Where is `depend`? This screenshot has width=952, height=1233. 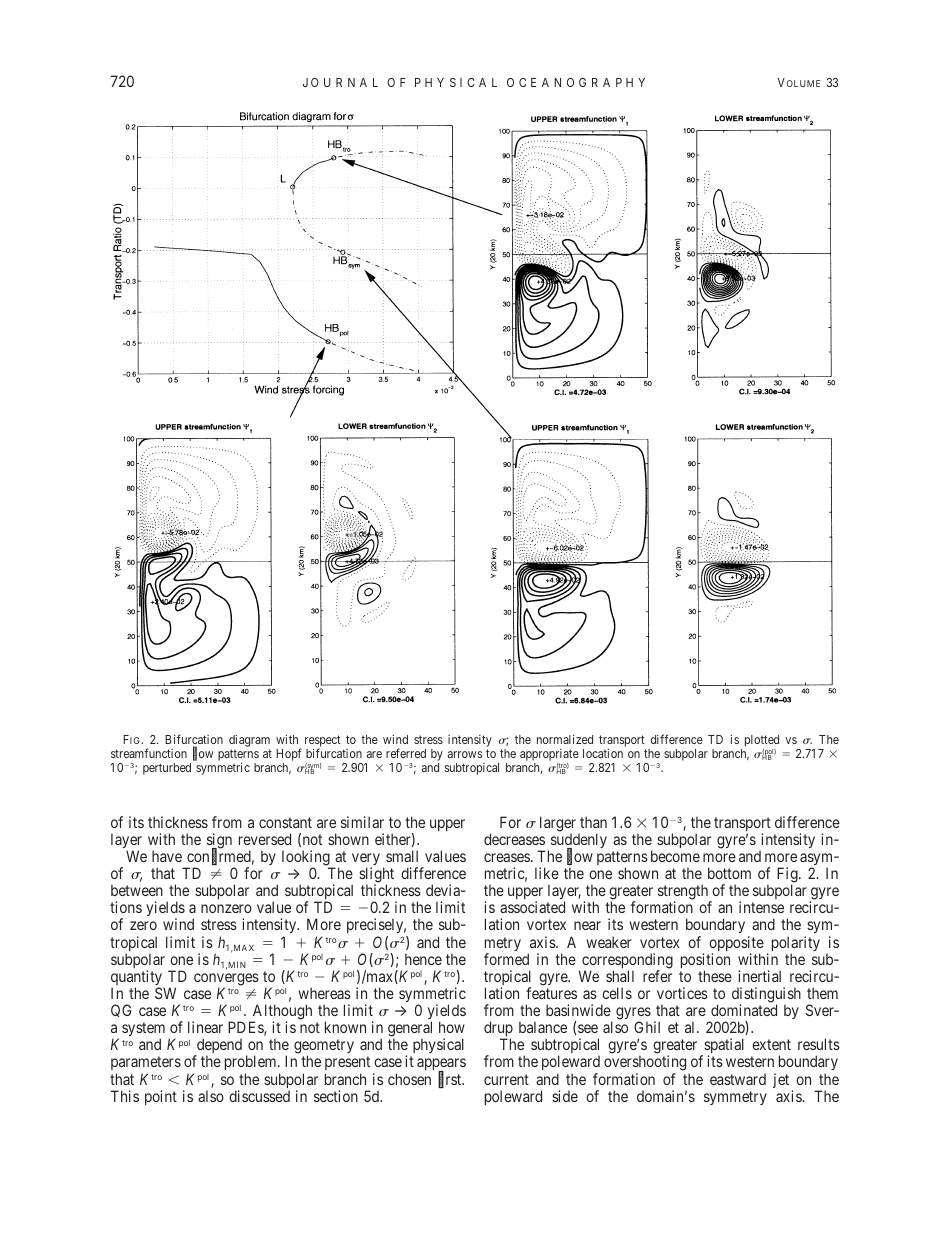
depend is located at coordinates (218, 1047).
